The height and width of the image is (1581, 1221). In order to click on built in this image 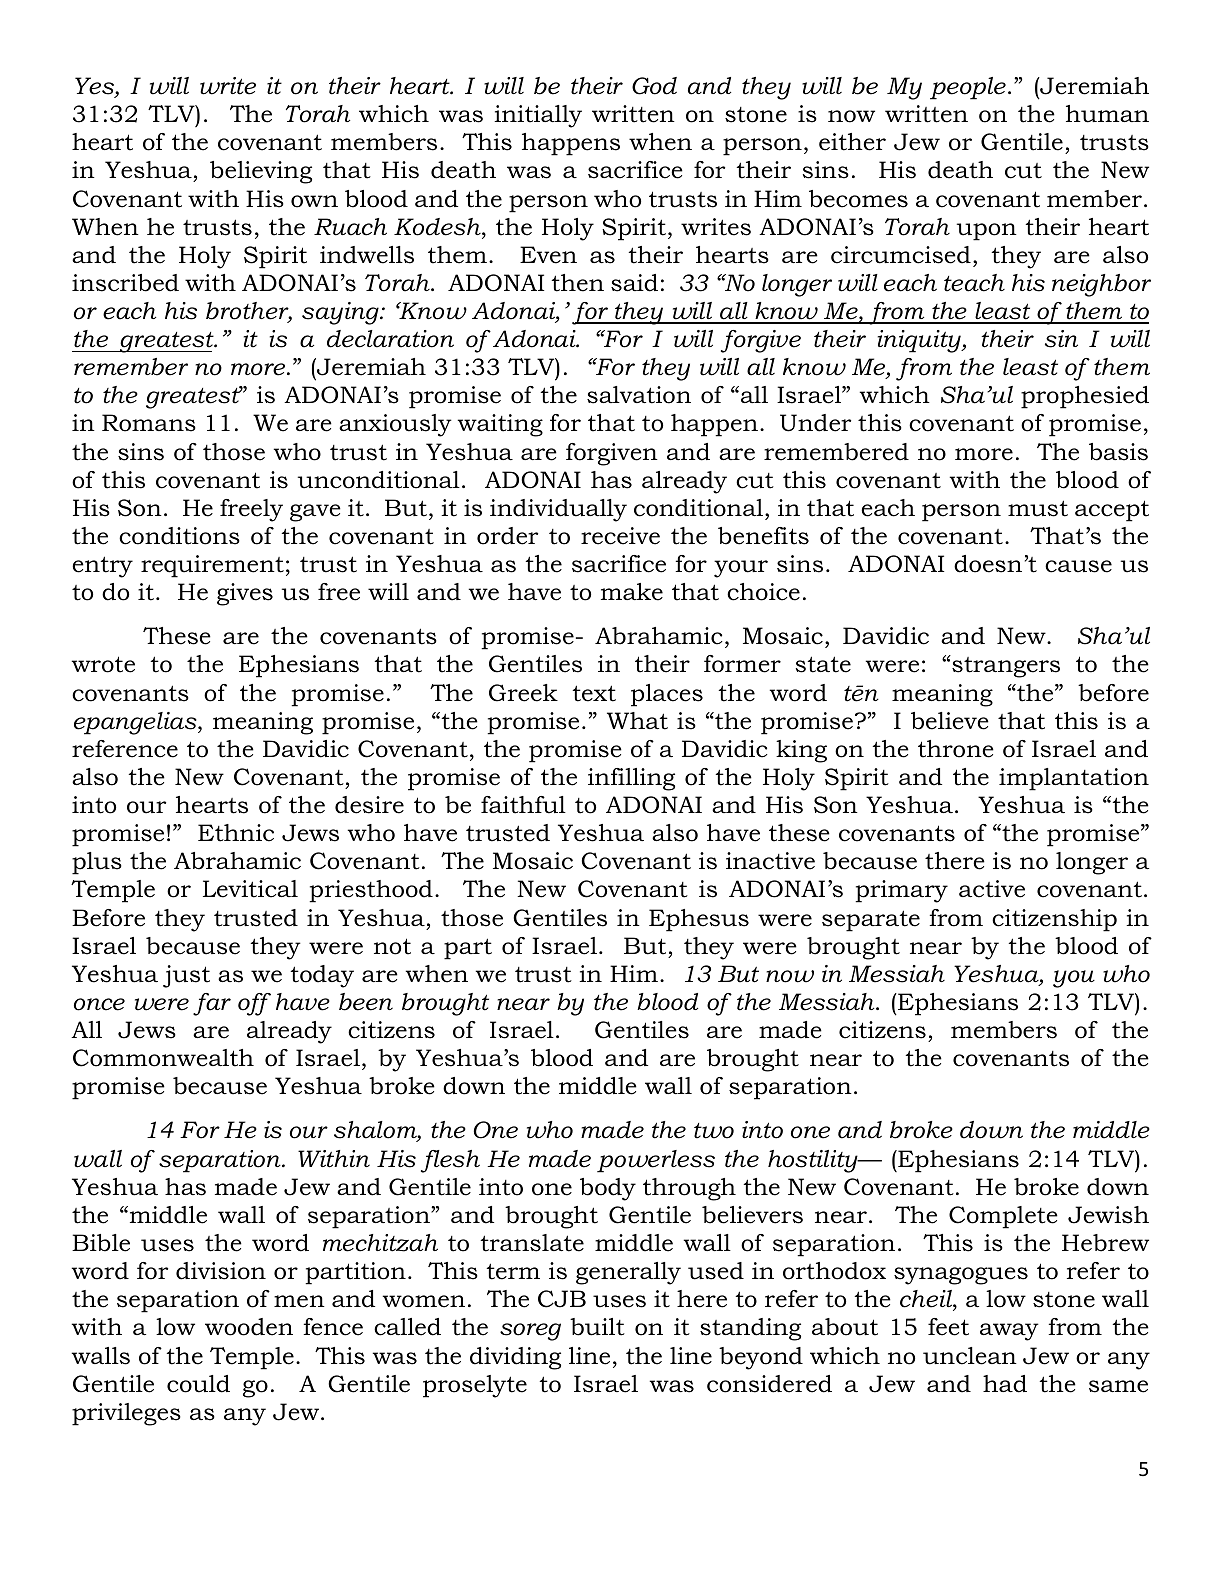, I will do `click(597, 1327)`.
